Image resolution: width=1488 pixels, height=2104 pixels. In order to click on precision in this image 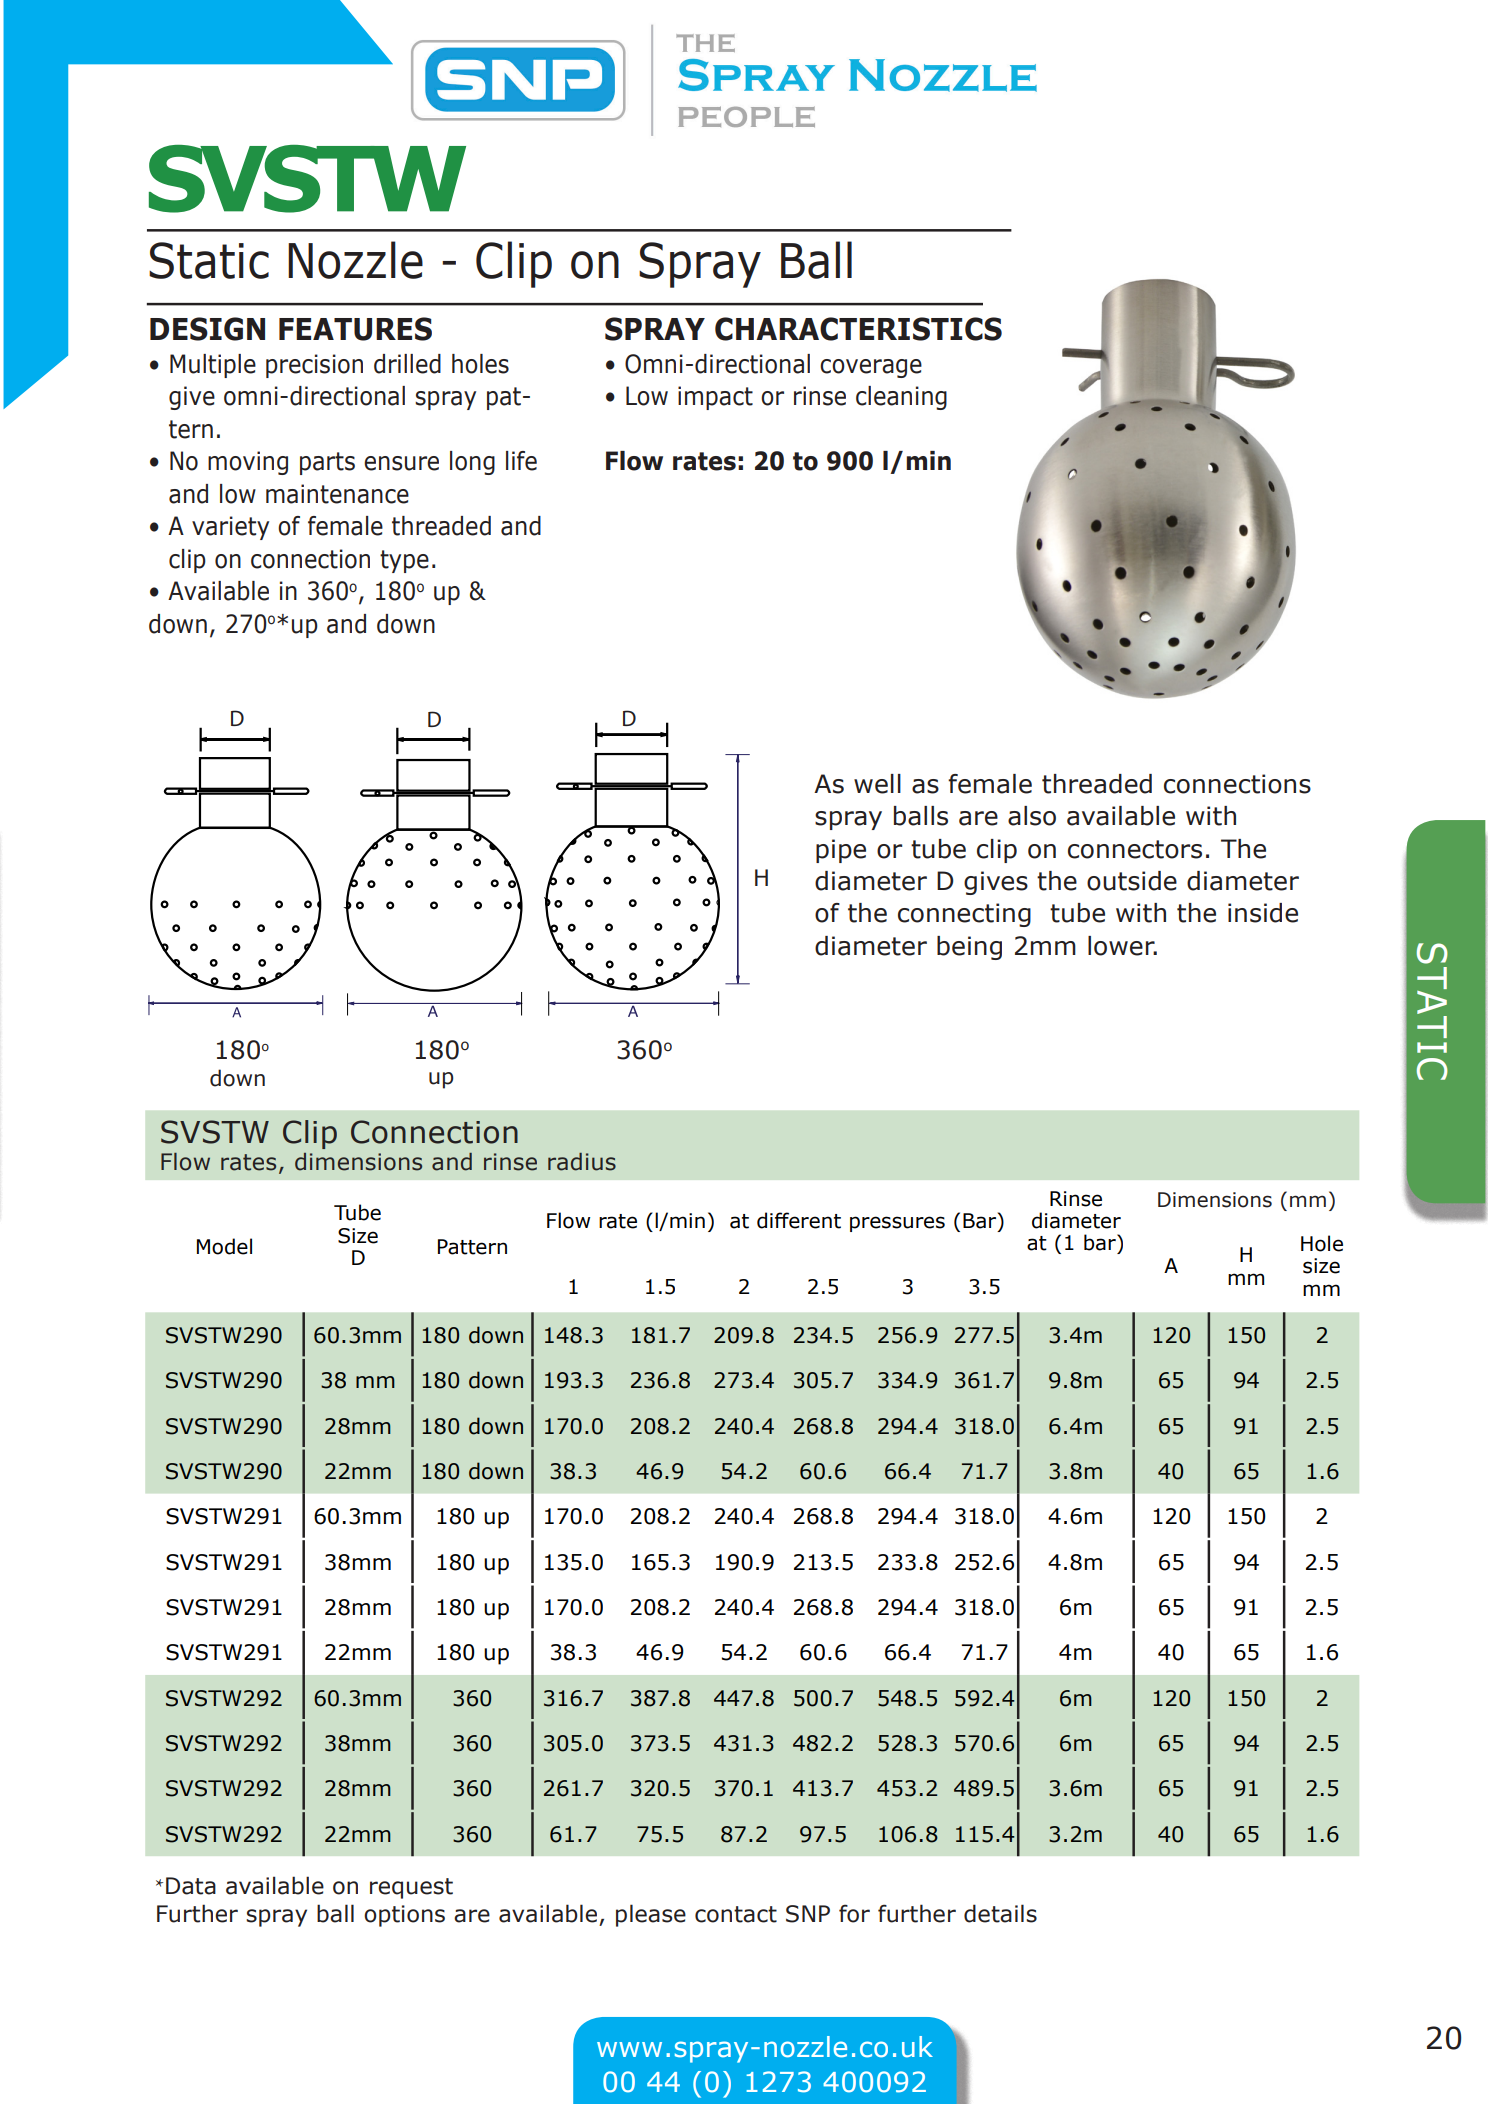, I will do `click(314, 366)`.
